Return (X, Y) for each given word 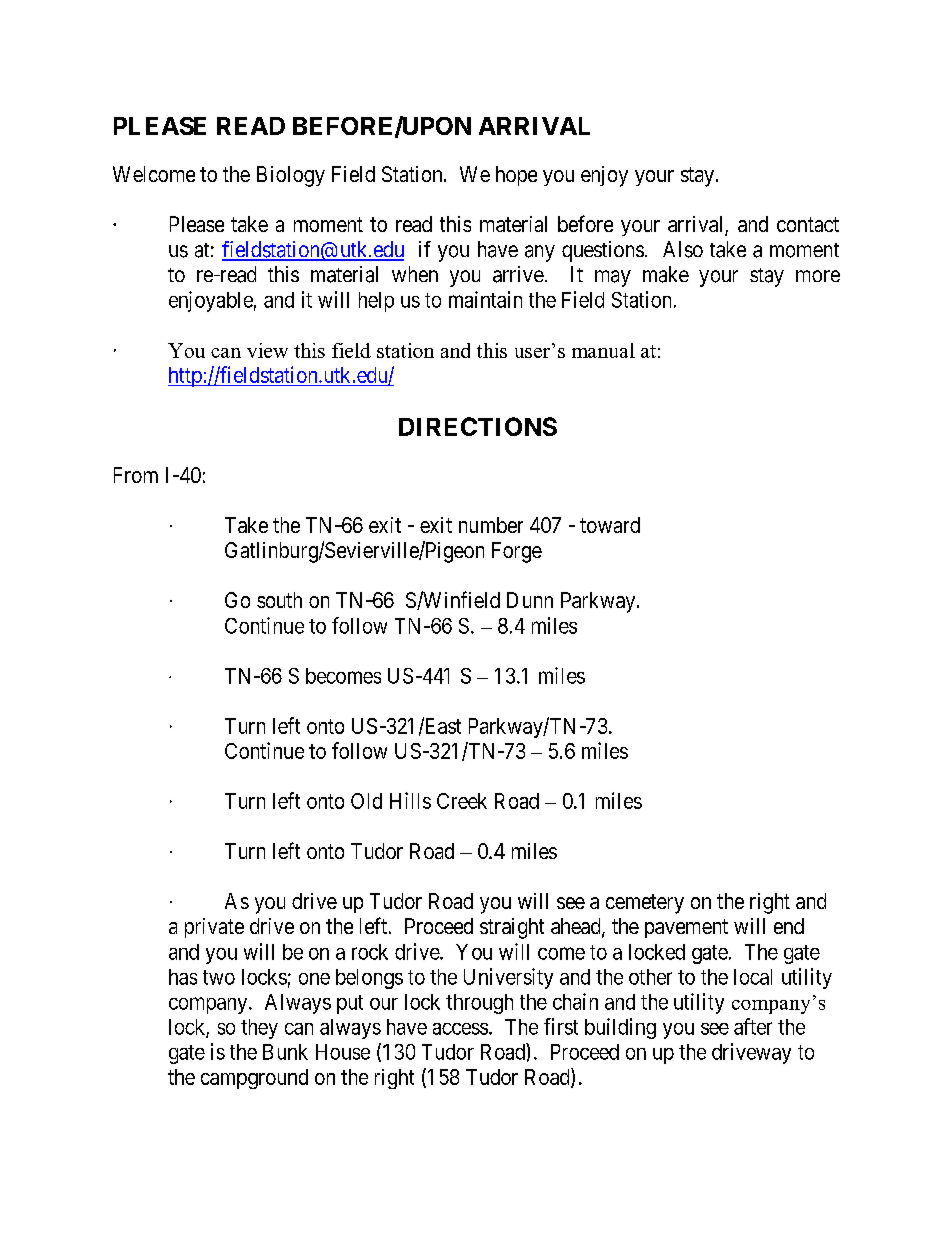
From (136, 475)
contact (808, 224)
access (460, 1029)
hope (516, 176)
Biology (291, 176)
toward (610, 525)
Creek (462, 801)
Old (366, 801)
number (491, 525)
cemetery (645, 904)
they (259, 1029)
